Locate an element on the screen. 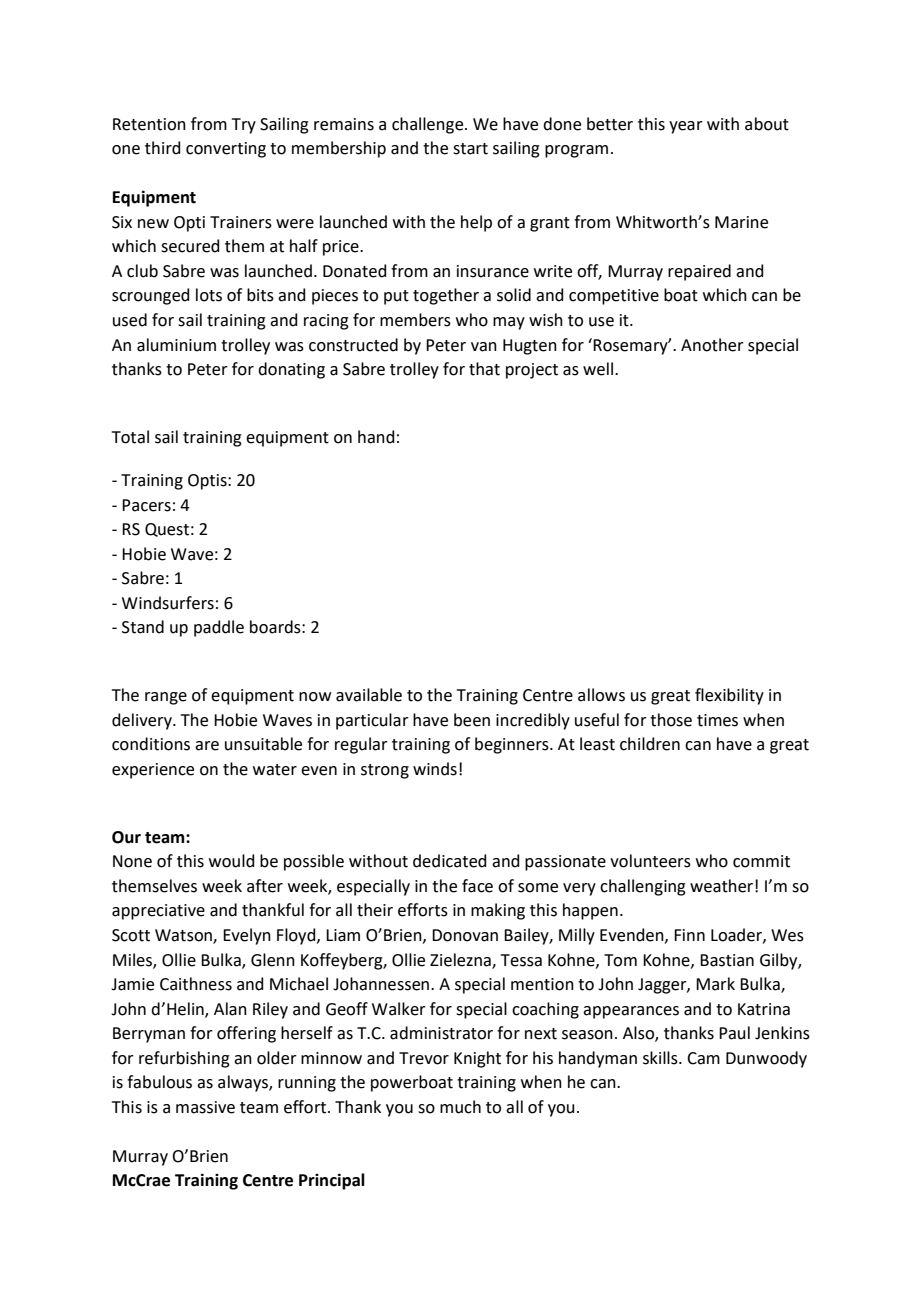 This screenshot has height=1308, width=924. massive is located at coordinates (205, 1107).
